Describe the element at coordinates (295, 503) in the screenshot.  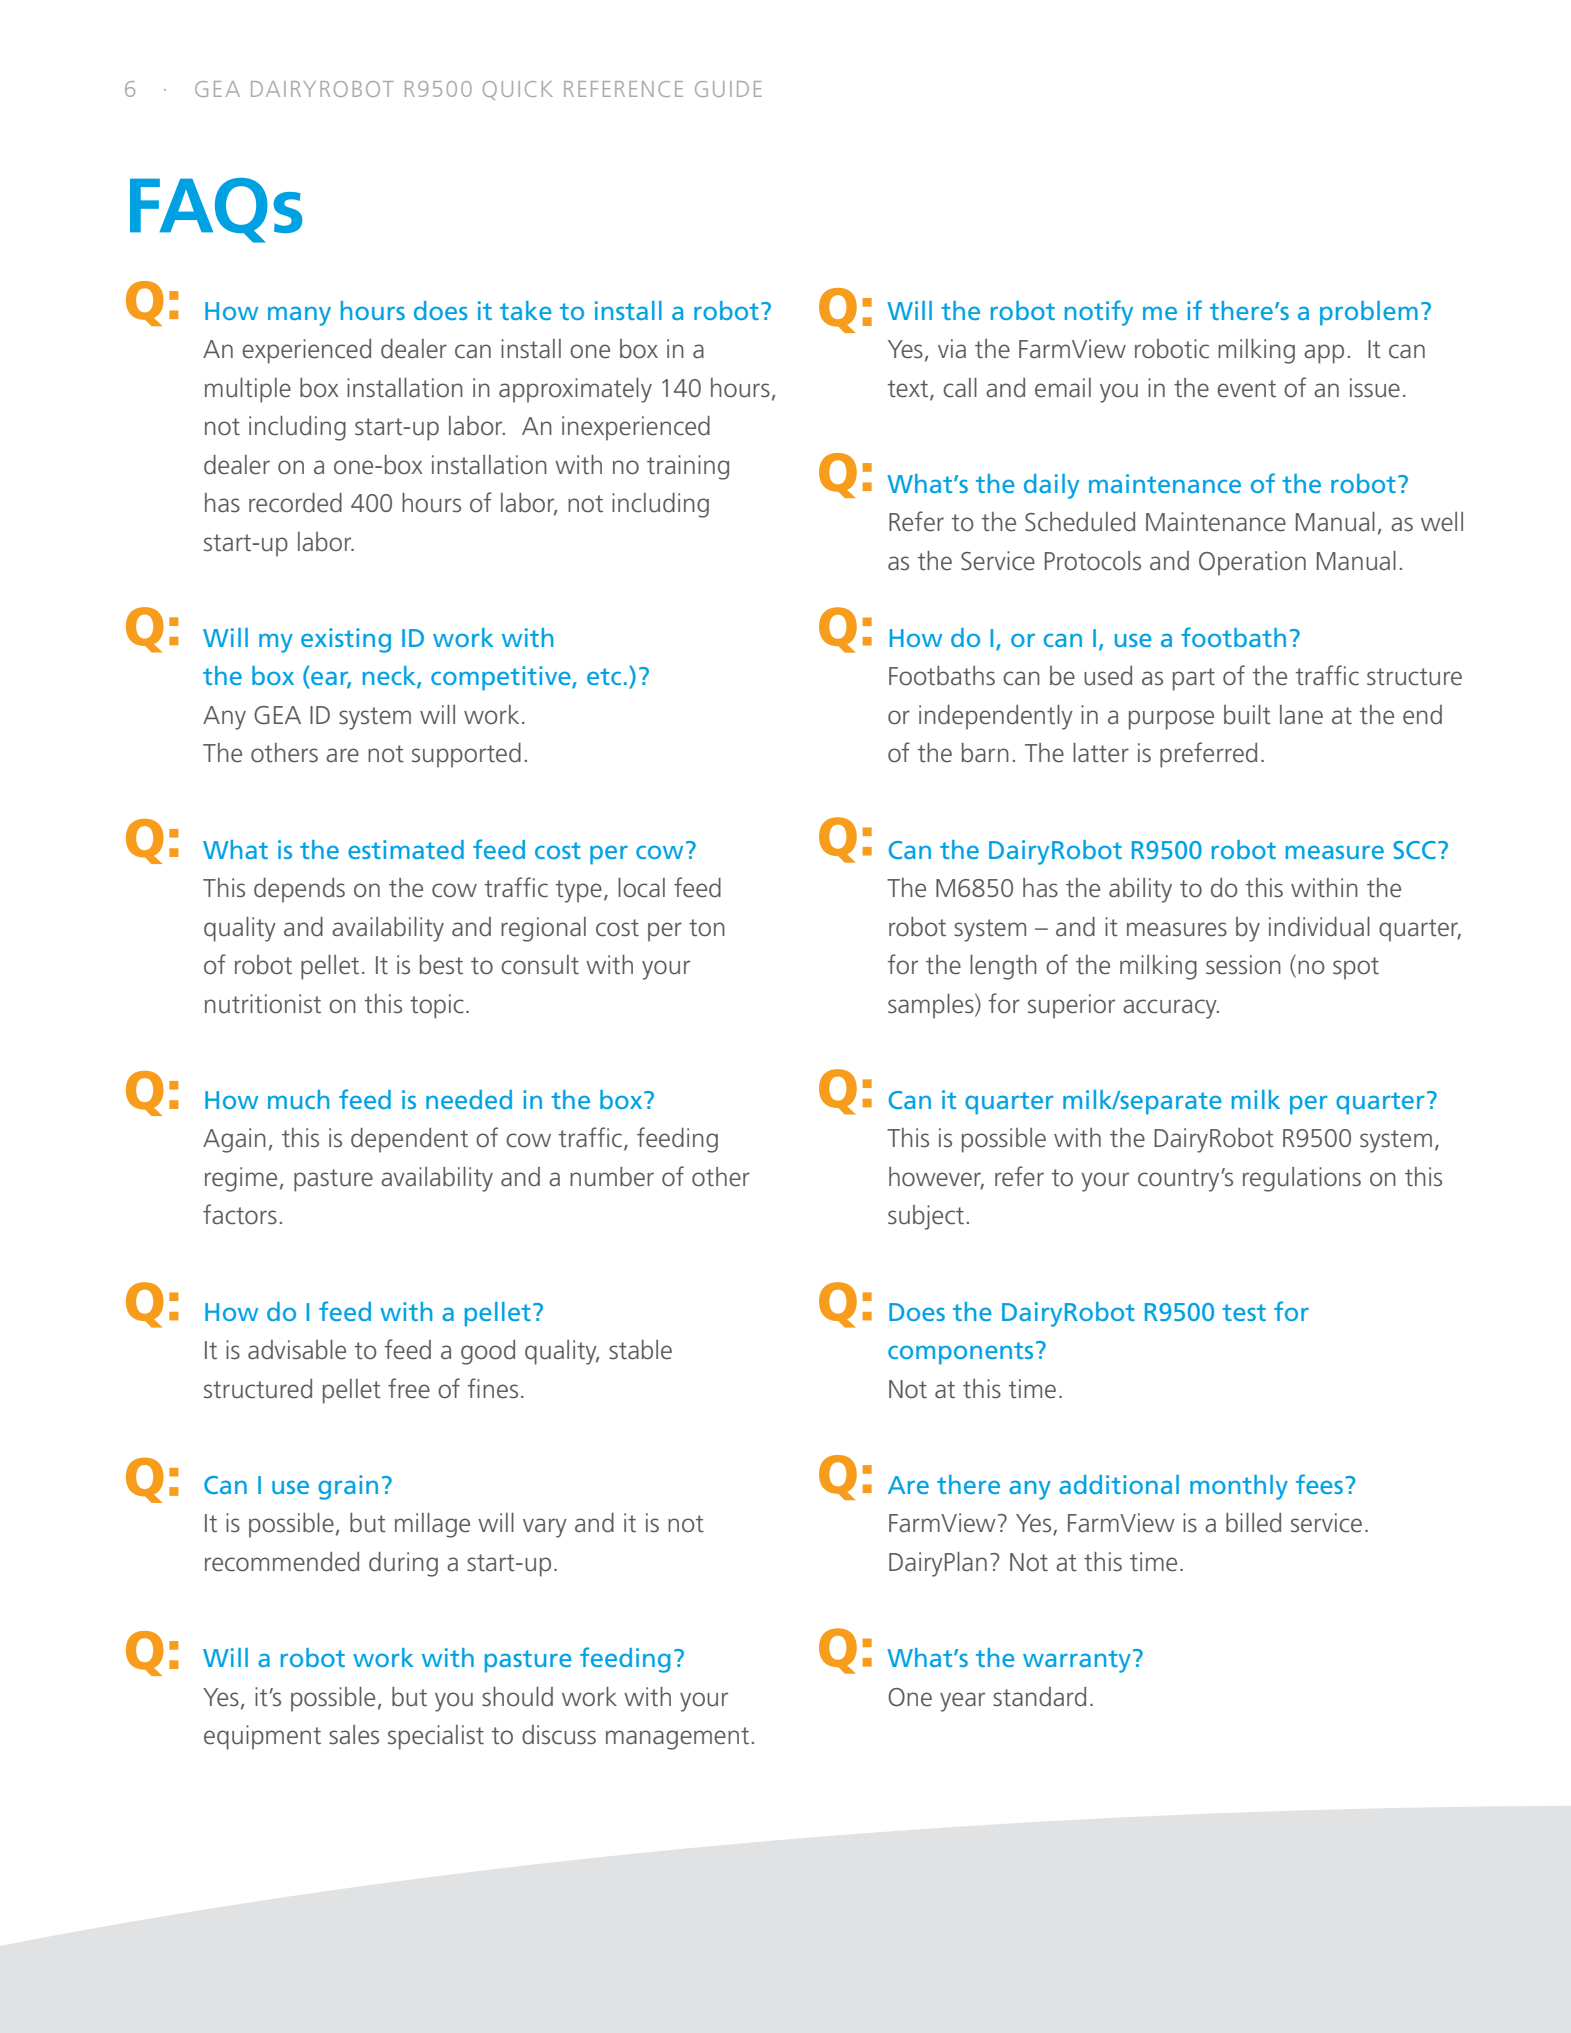
I see `recorded` at that location.
